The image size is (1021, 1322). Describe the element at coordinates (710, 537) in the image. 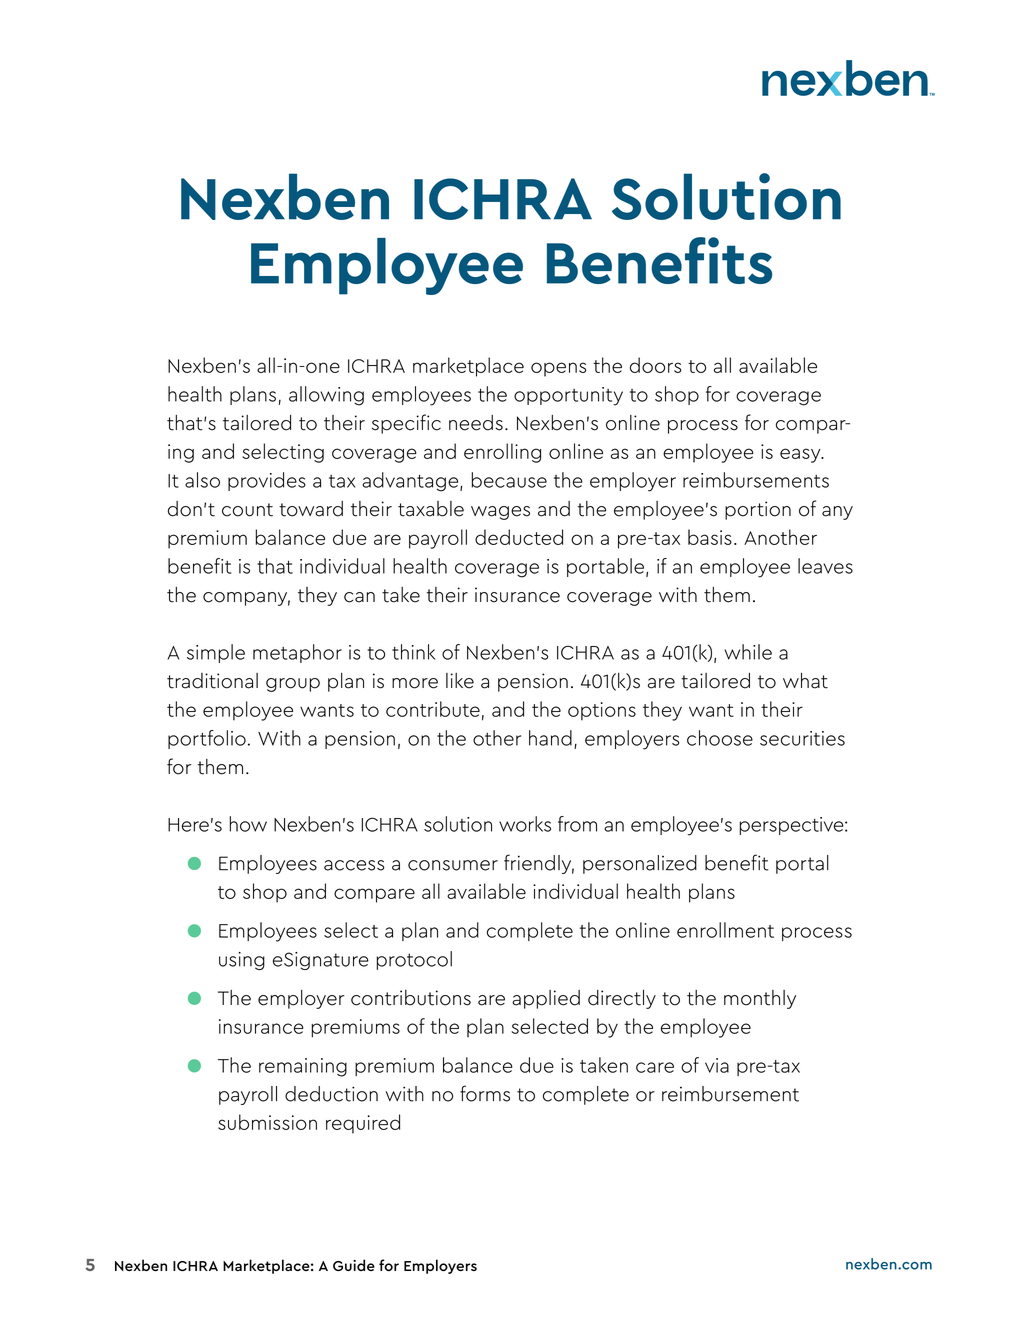

I see `basis` at that location.
